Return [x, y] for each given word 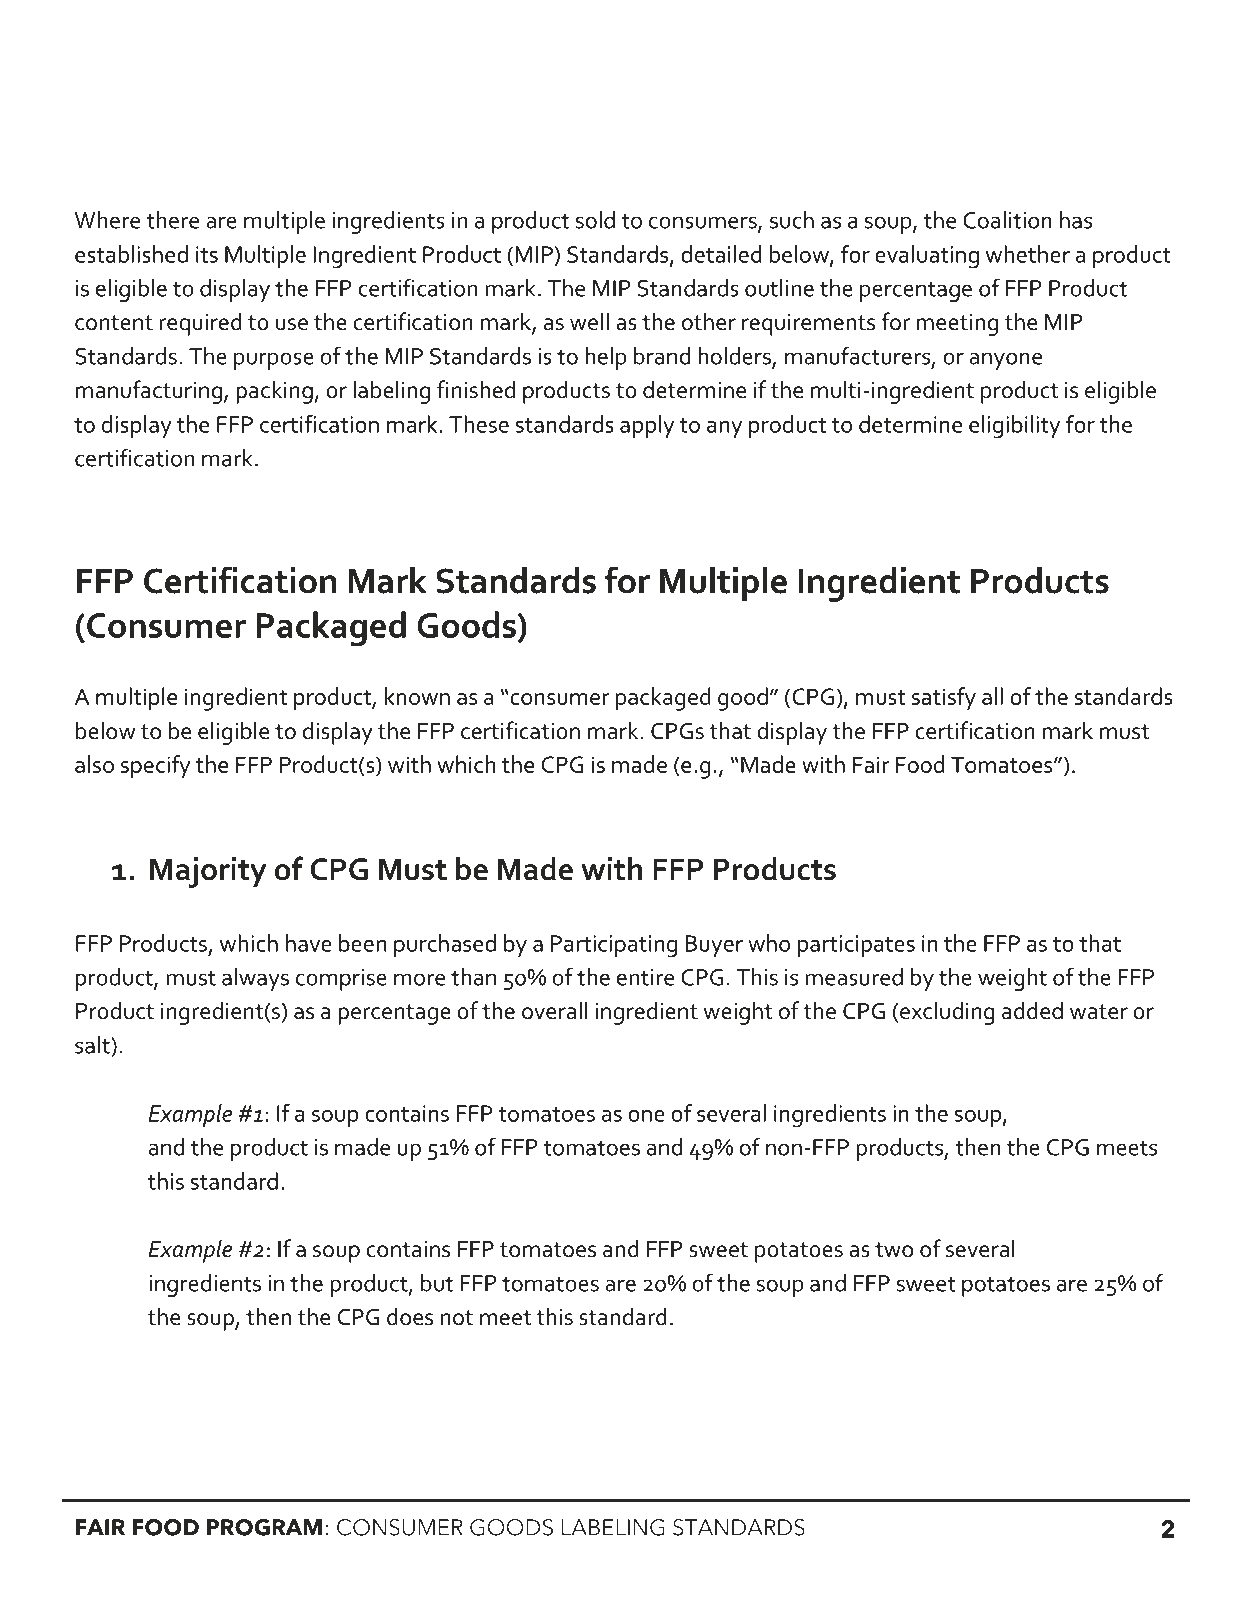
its [207, 254]
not [457, 1318]
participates [856, 946]
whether [1028, 254]
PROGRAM [264, 1527]
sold [595, 220]
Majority [208, 872]
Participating [614, 946]
